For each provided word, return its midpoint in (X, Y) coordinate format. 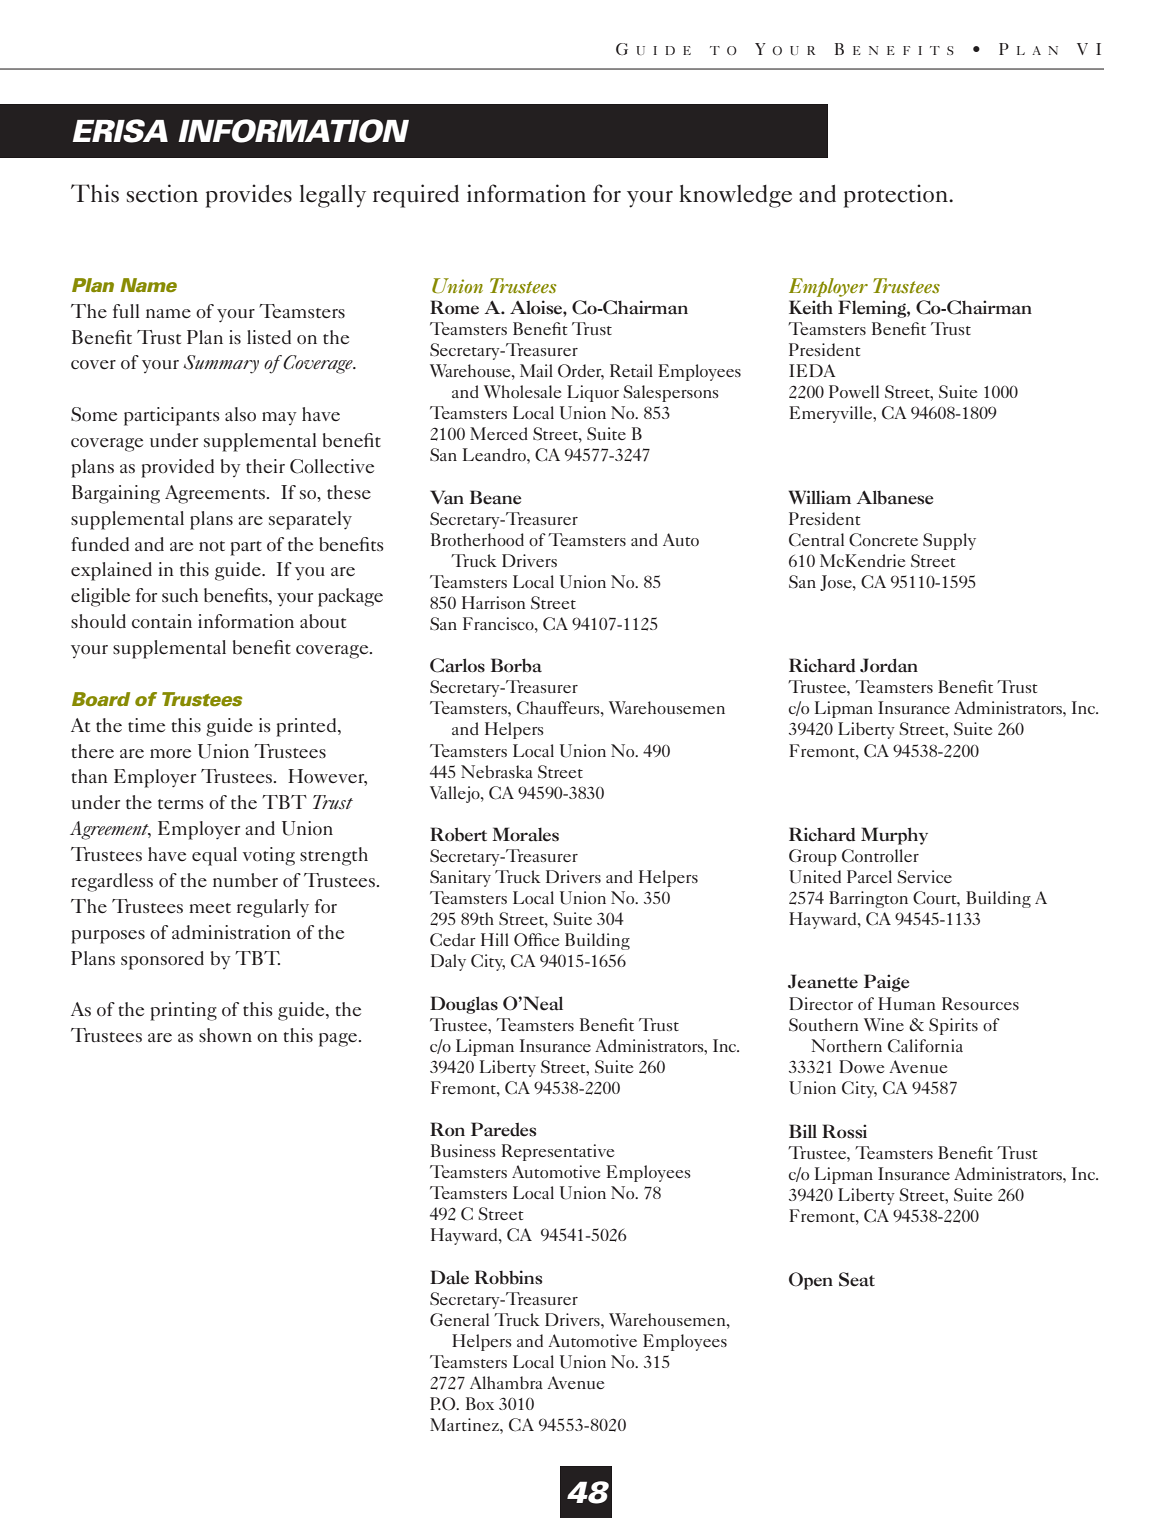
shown (225, 1035)
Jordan (889, 665)
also (240, 414)
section (162, 193)
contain (162, 621)
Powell (854, 391)
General (459, 1319)
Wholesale (522, 391)
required (416, 196)
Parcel (869, 876)
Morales (525, 834)
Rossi (844, 1131)
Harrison (494, 602)
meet (210, 908)
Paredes (503, 1129)
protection (897, 196)
